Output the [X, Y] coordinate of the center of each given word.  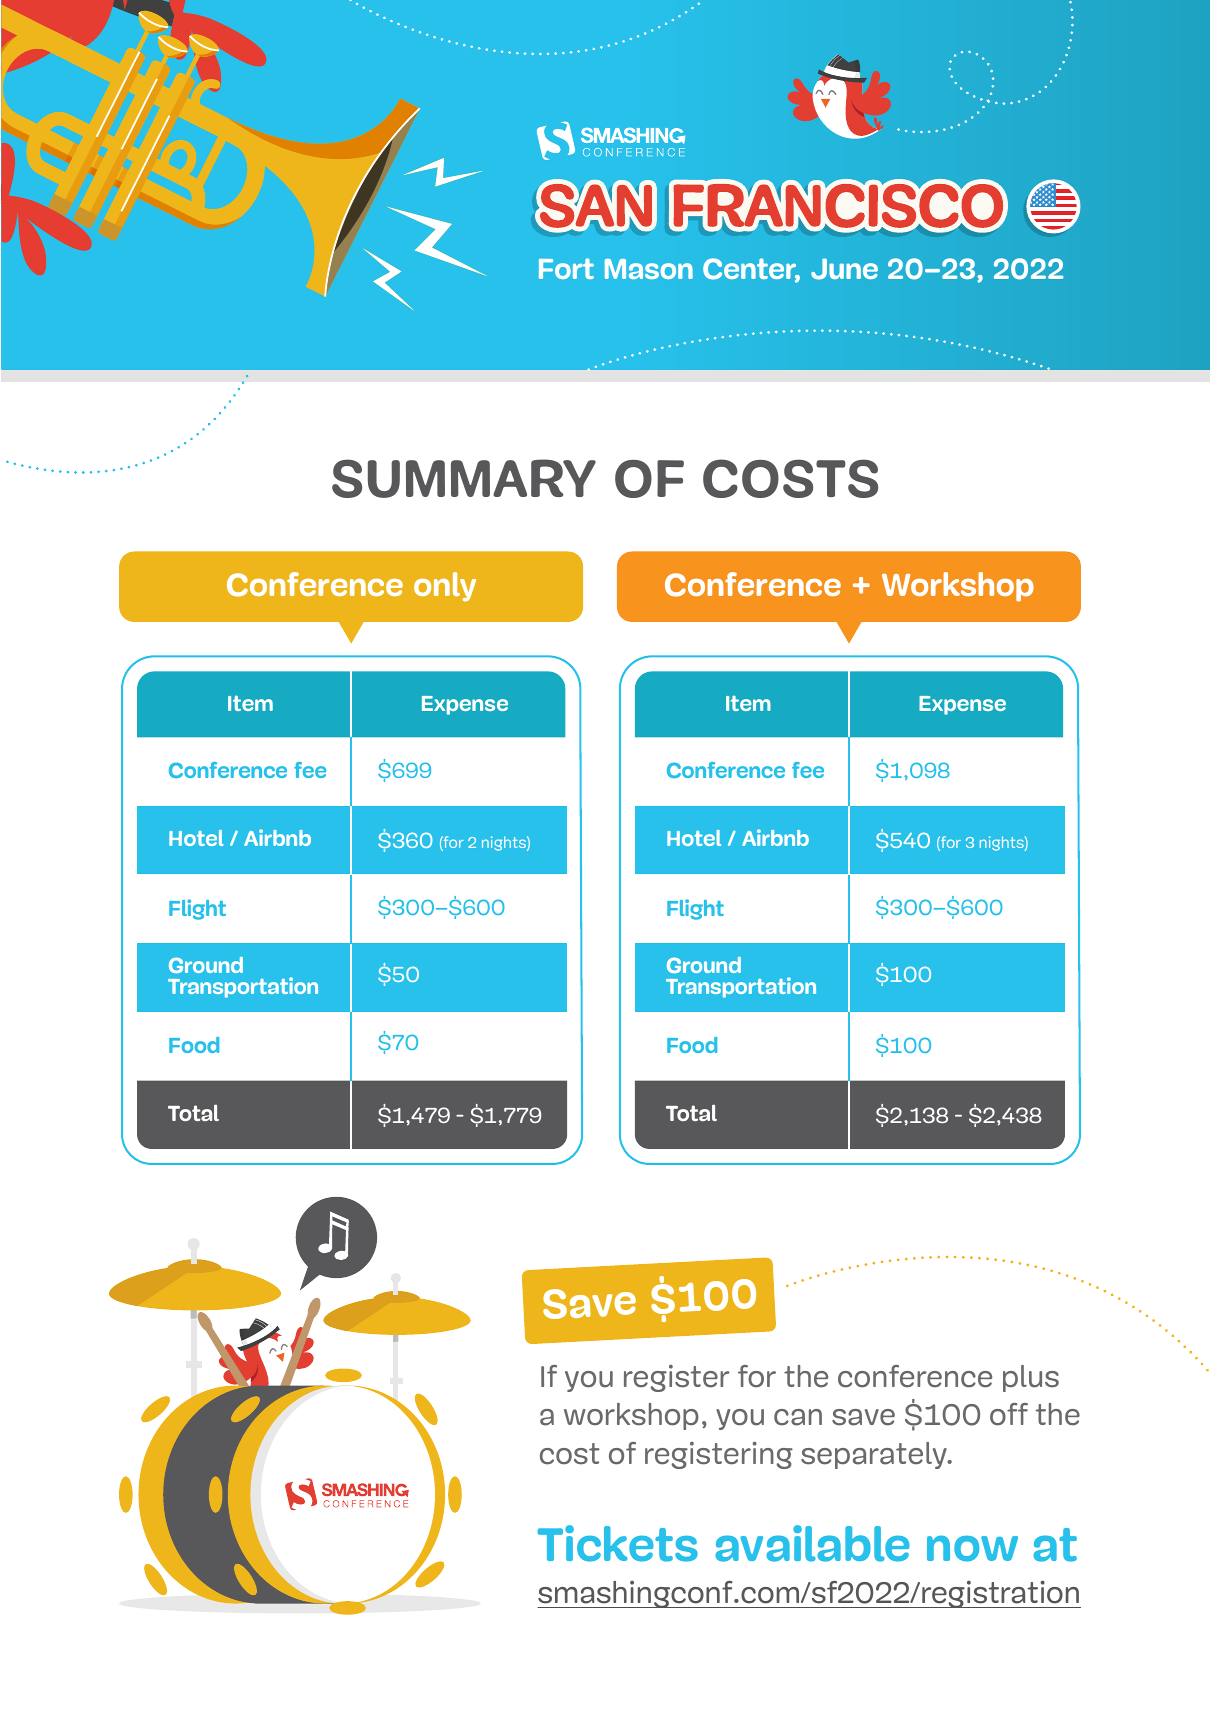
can [798, 1417]
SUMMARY [464, 478]
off [1009, 1414]
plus [1031, 1378]
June [844, 269]
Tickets [617, 1543]
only [445, 587]
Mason [649, 269]
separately [875, 1455]
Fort [566, 268]
